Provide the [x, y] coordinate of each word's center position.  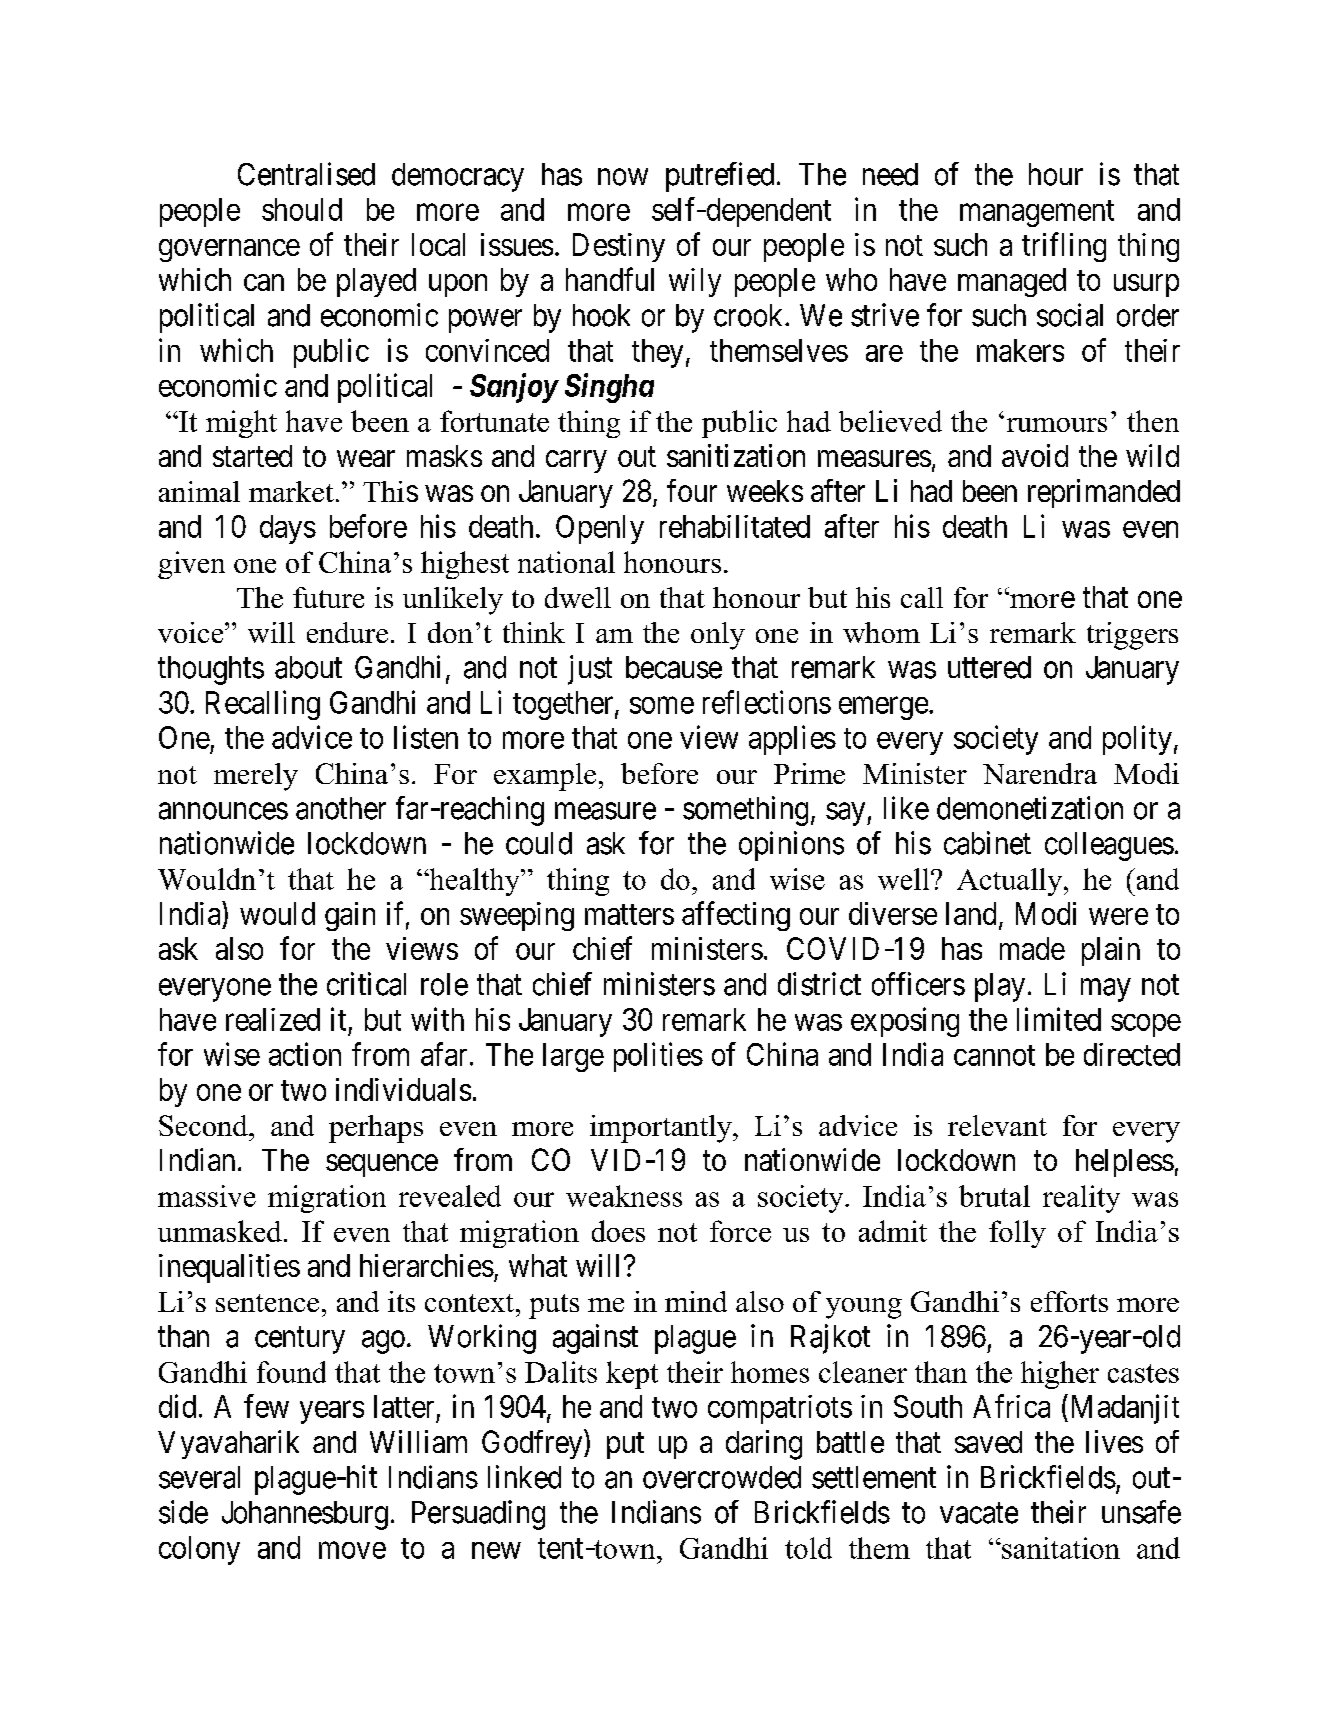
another [341, 808]
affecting [736, 916]
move [352, 1550]
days [288, 529]
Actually [1011, 882]
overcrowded [722, 1477]
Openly [600, 529]
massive [207, 1196]
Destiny [619, 247]
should [302, 209]
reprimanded [1104, 493]
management [1037, 213]
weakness [624, 1196]
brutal [994, 1196]
